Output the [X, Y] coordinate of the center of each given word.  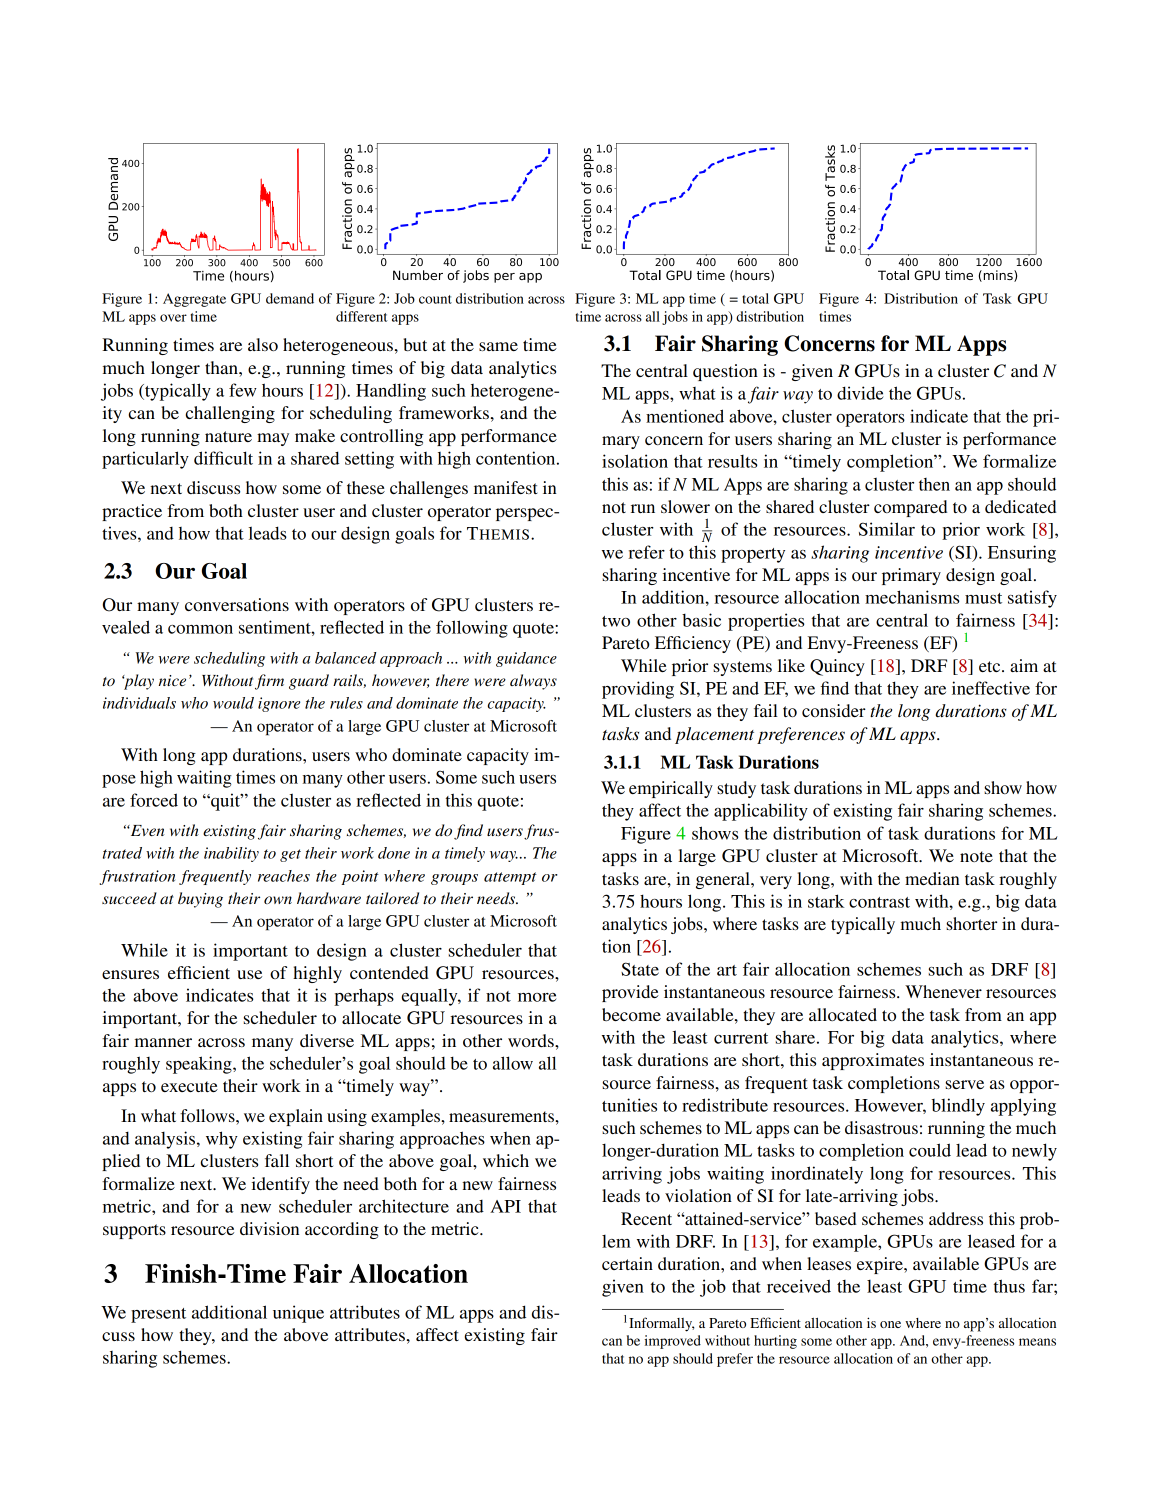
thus [1009, 1286]
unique [298, 1314]
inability [231, 854]
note [976, 856]
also [263, 344]
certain [627, 1263]
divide [860, 393]
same [498, 346]
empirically [671, 789]
